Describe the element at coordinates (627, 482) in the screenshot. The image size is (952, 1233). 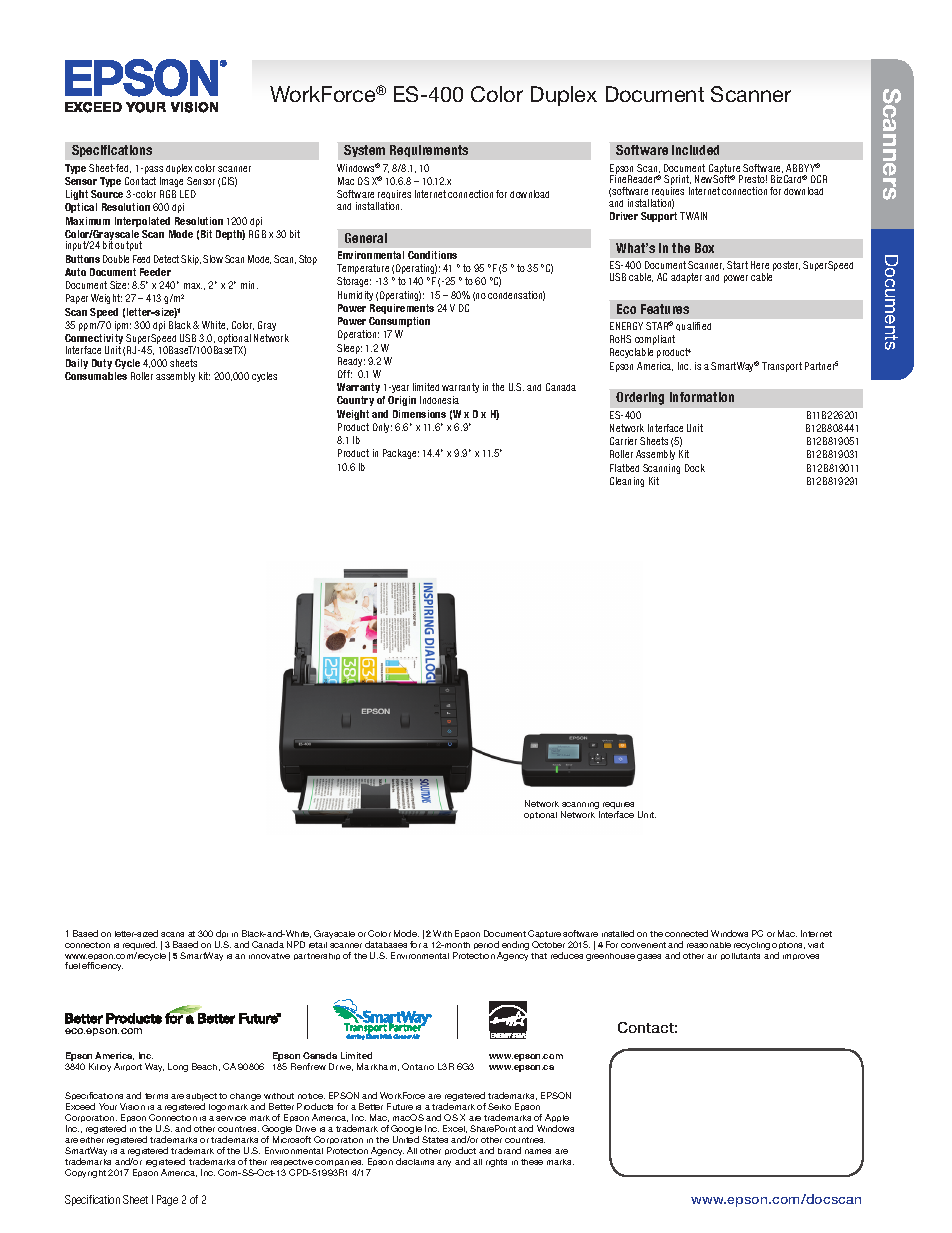
I see `Cleaning` at that location.
